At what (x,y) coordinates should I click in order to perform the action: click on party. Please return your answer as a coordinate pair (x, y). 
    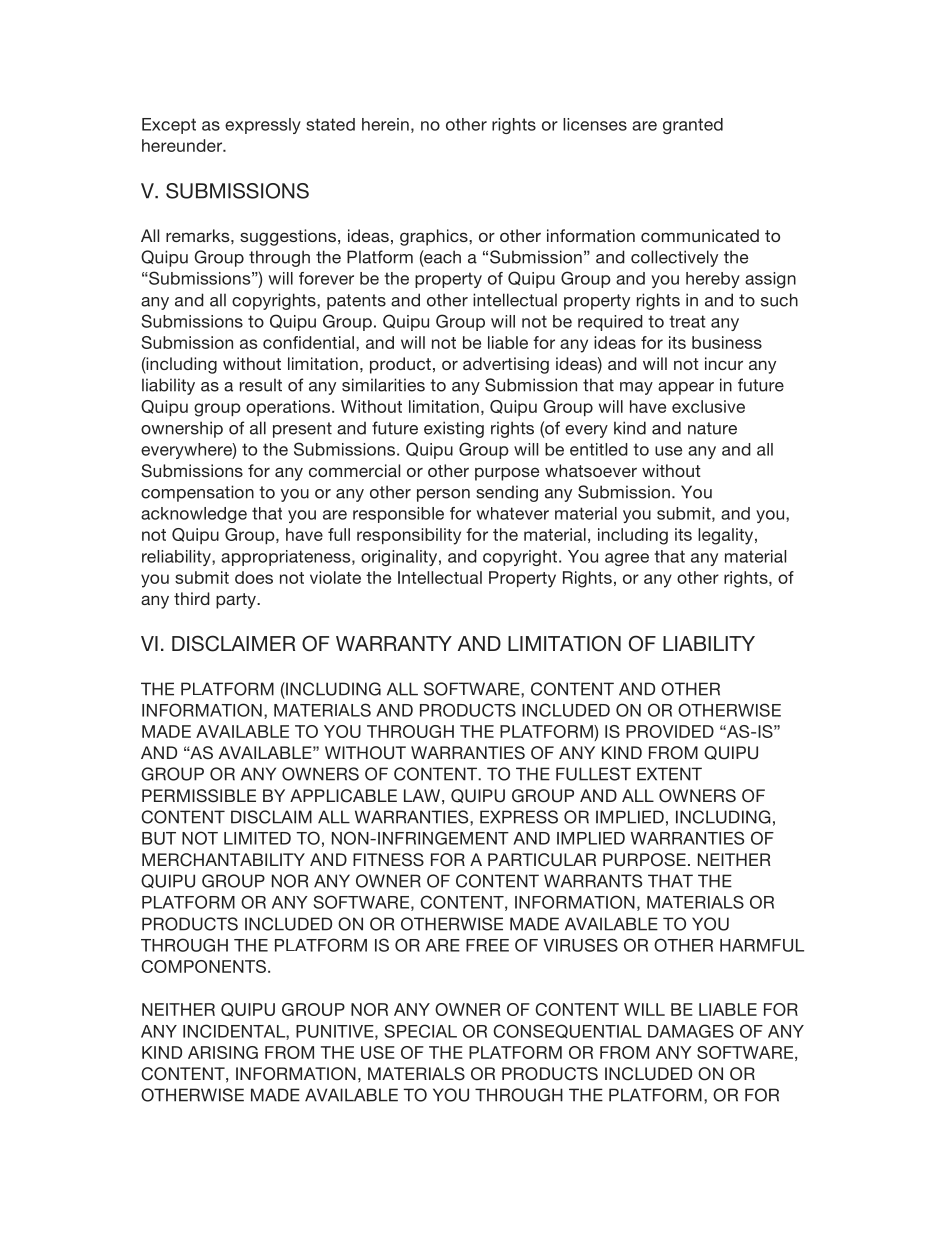
    Looking at the image, I should click on (237, 601).
